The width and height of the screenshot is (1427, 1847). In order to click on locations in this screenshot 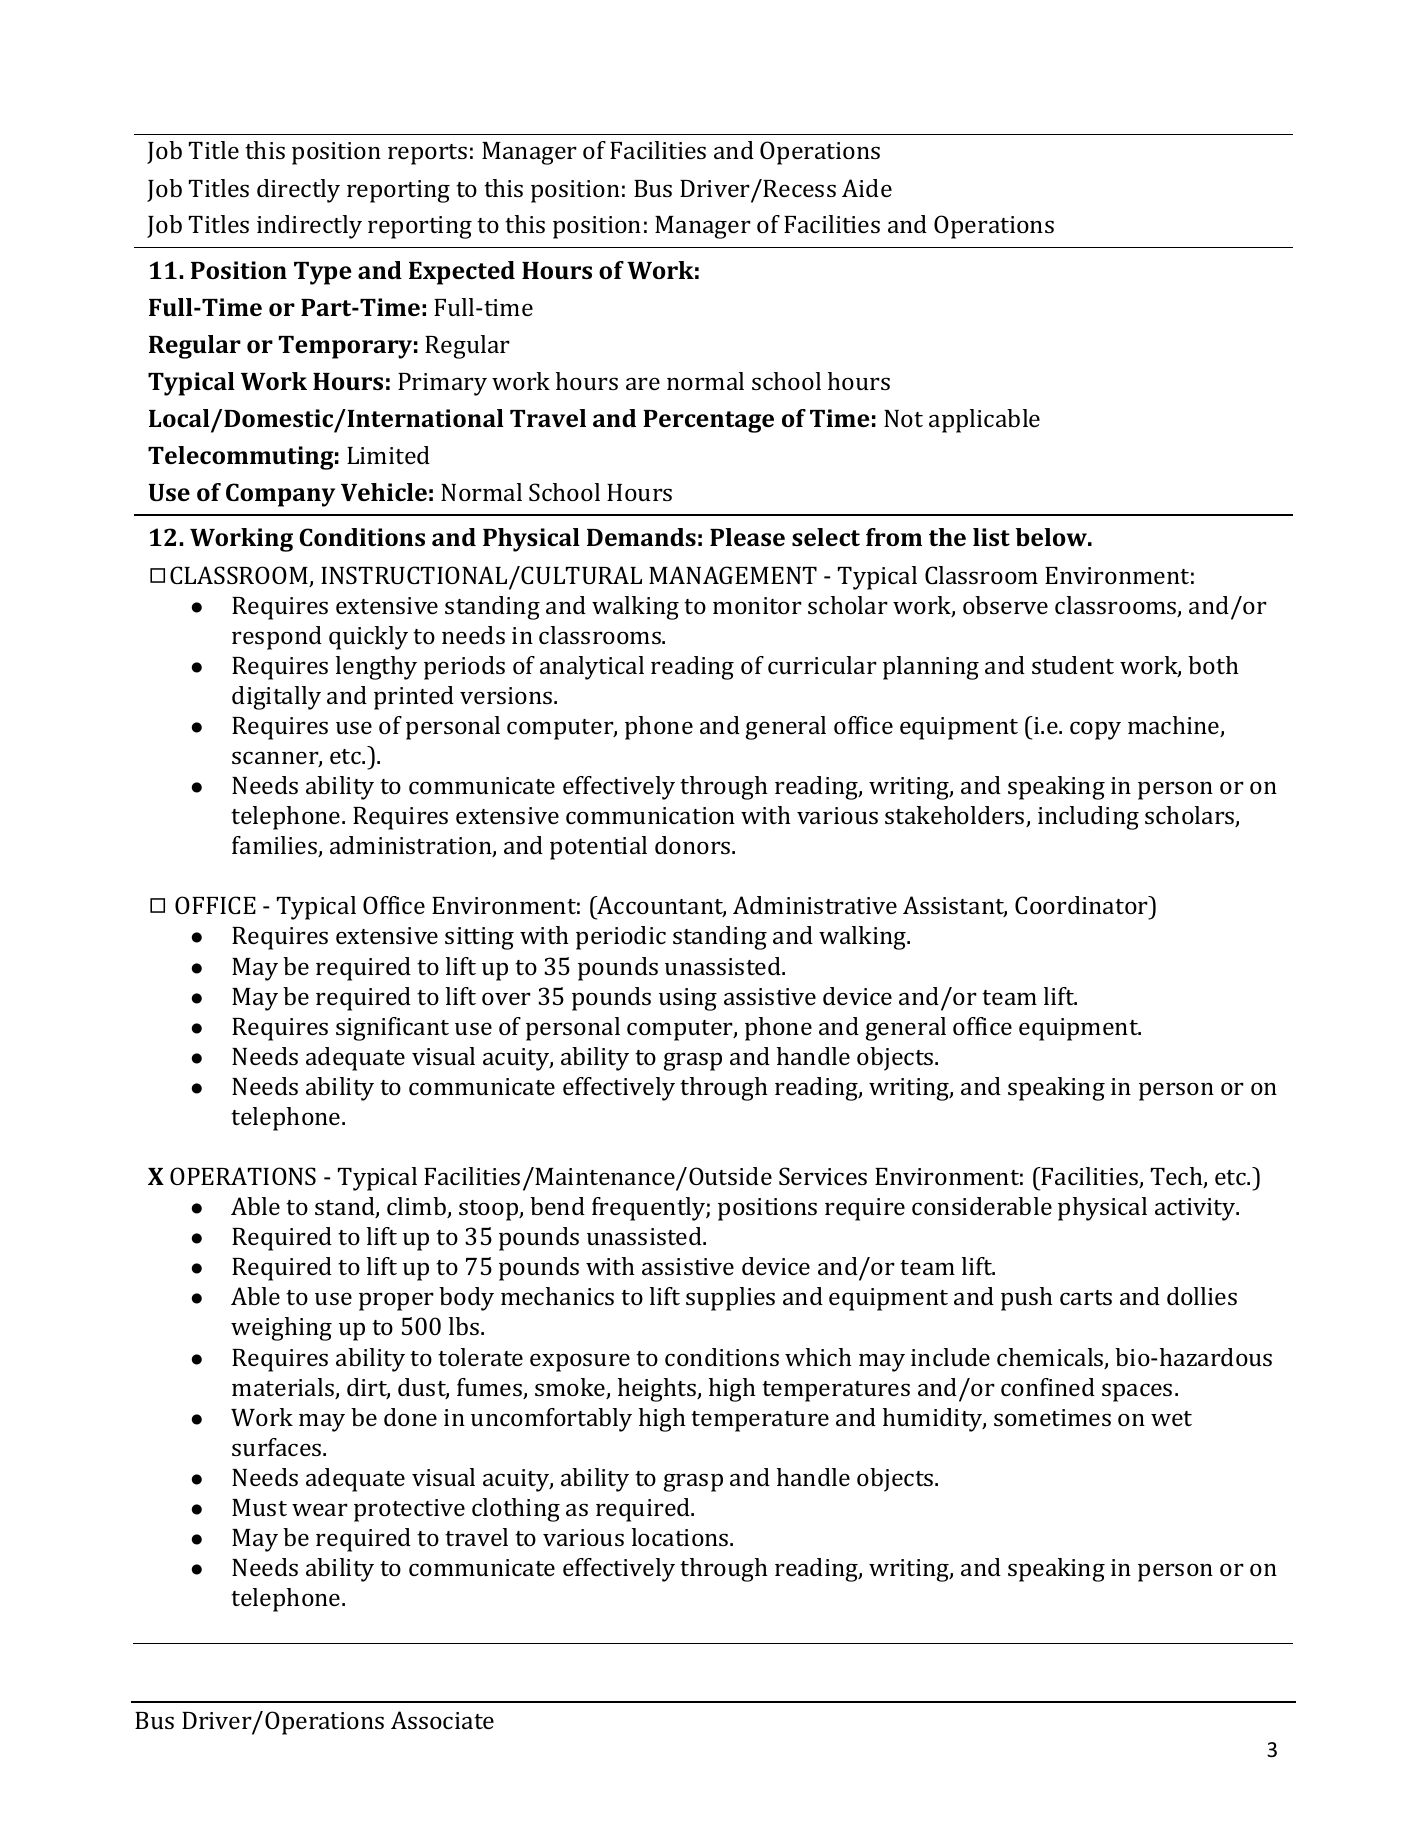, I will do `click(681, 1537)`.
